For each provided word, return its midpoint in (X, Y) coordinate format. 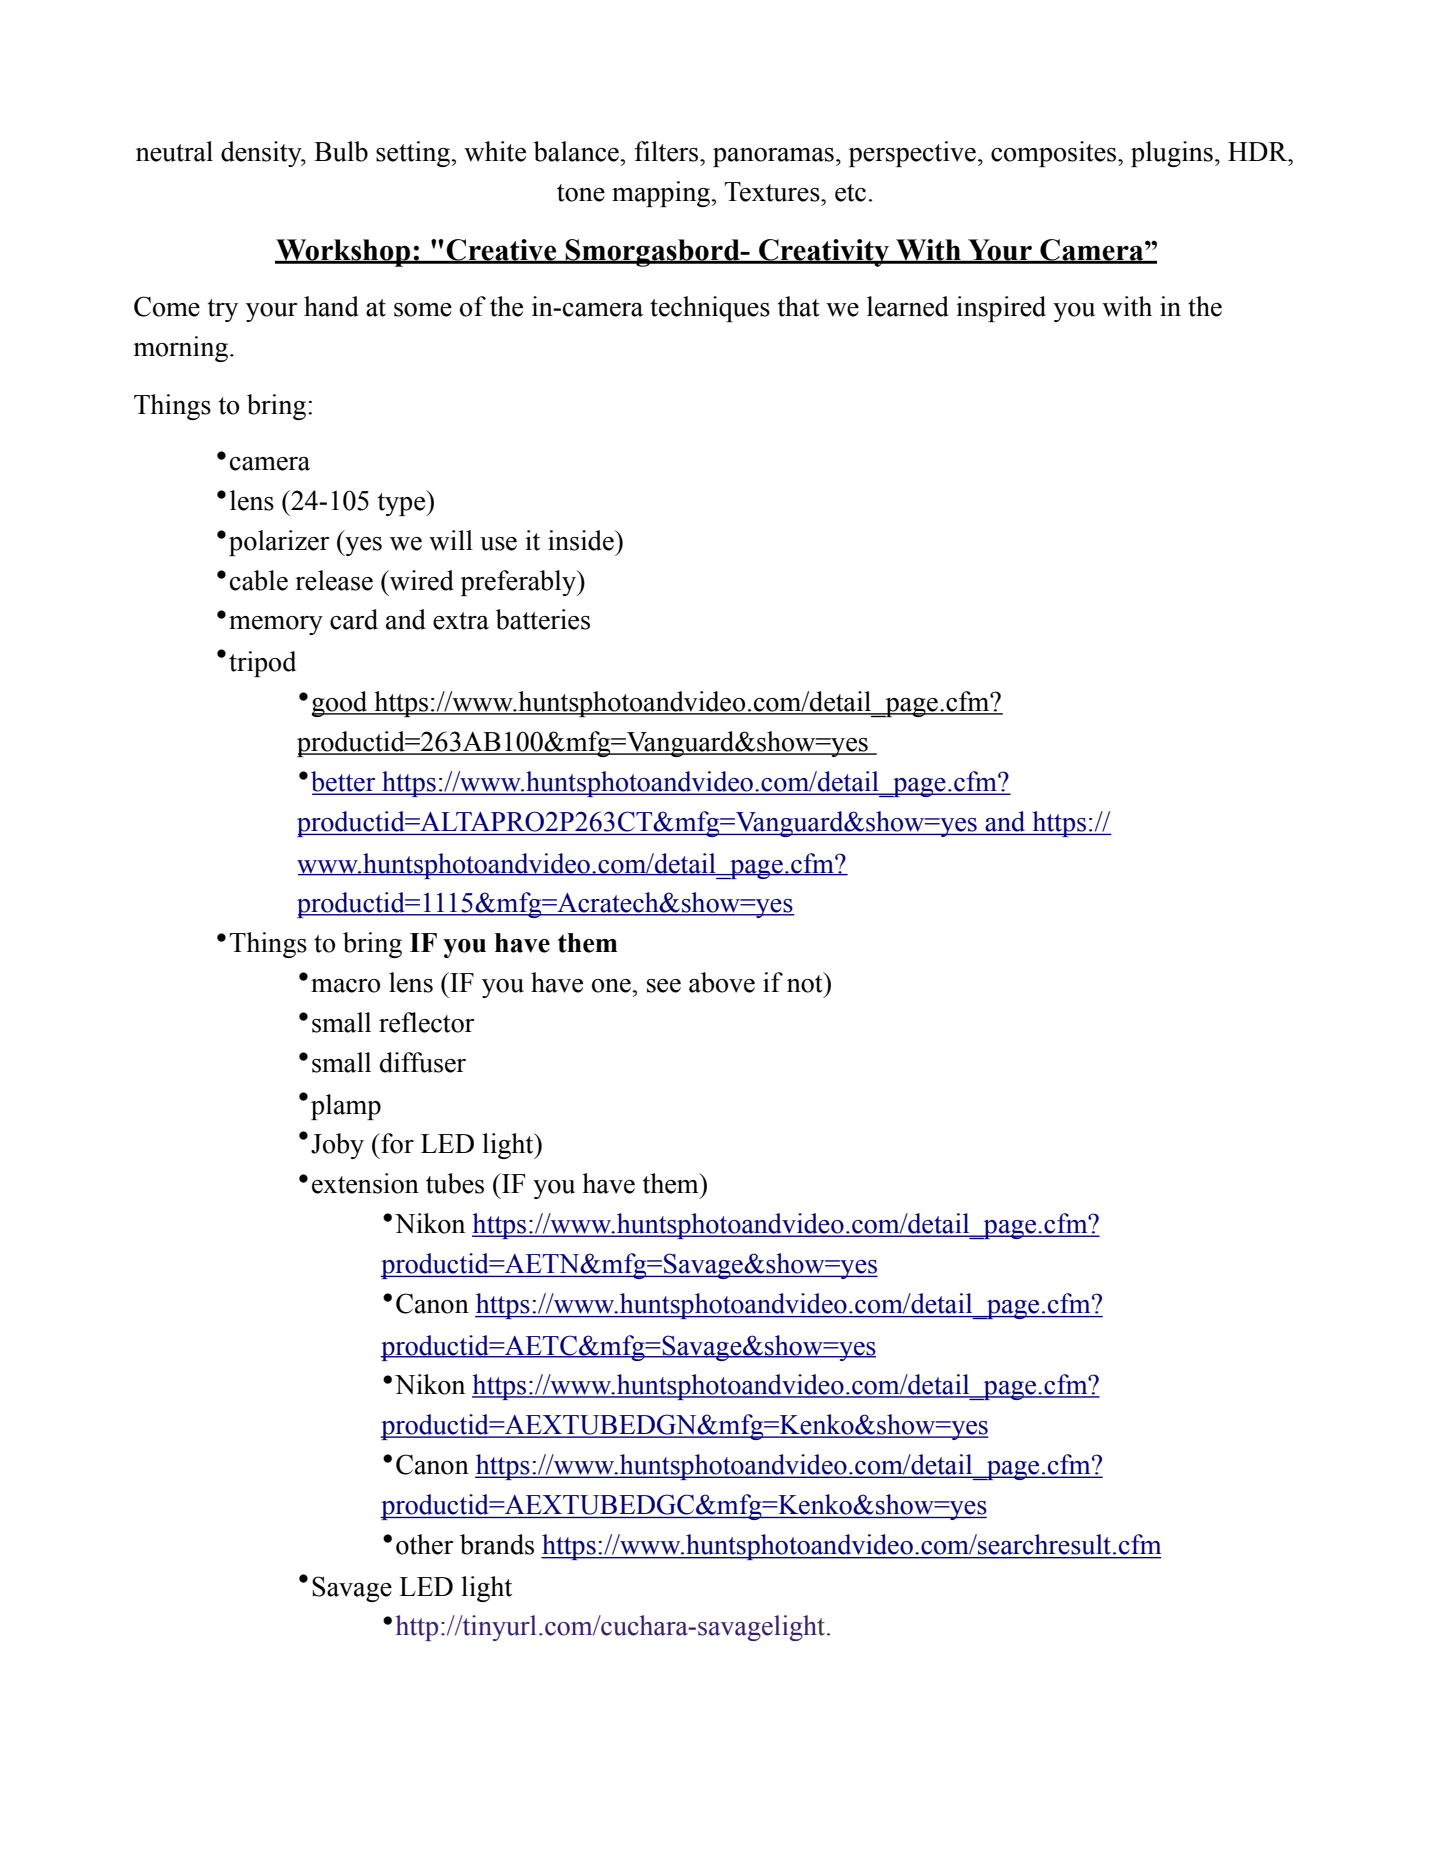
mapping (662, 194)
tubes (455, 1183)
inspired (1001, 309)
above (722, 982)
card (354, 619)
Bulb (341, 151)
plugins (1172, 154)
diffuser (423, 1062)
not (806, 983)
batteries (542, 619)
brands (497, 1544)
